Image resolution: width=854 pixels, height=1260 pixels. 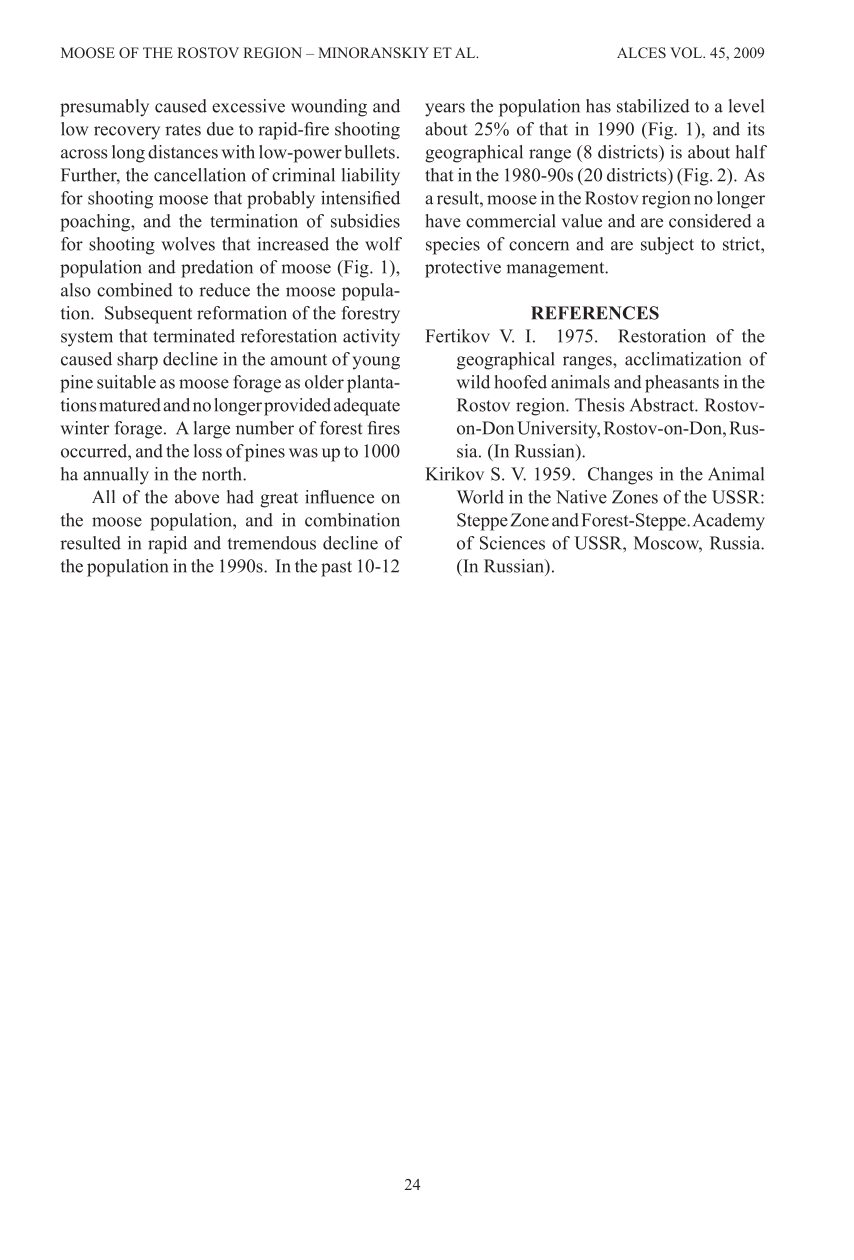 I want to click on suitable, so click(x=126, y=382).
